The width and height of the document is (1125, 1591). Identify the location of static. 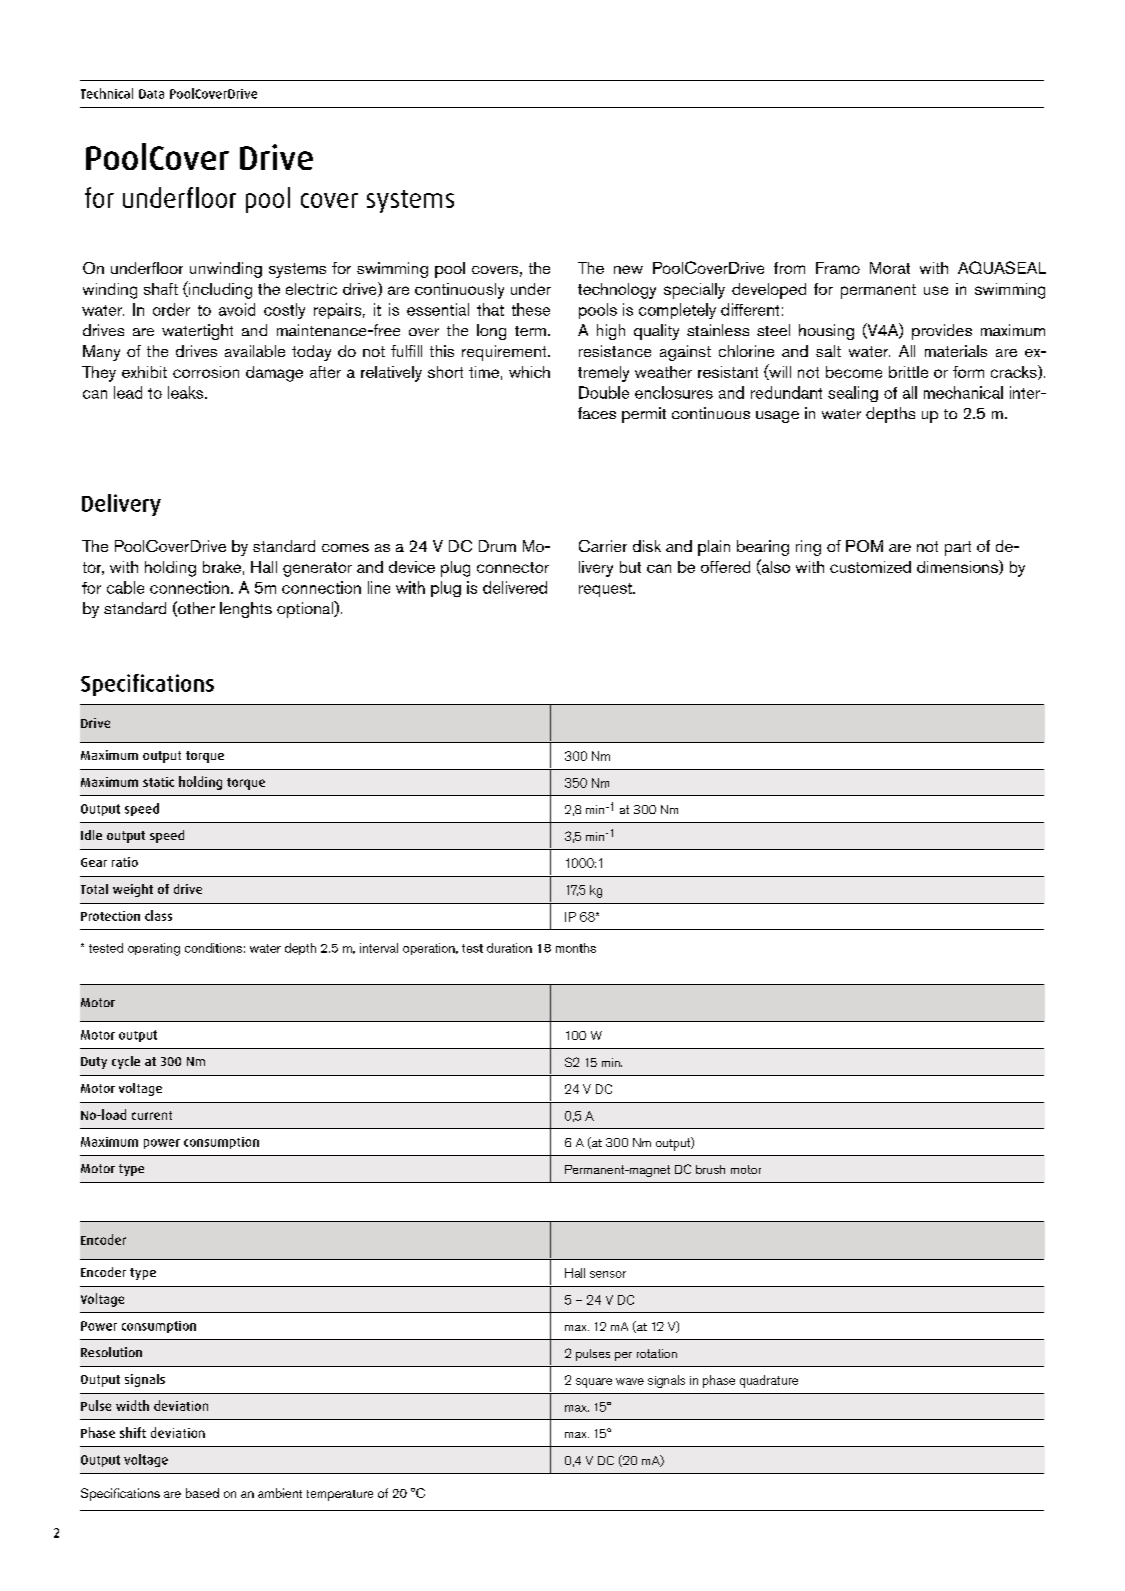
(158, 782).
